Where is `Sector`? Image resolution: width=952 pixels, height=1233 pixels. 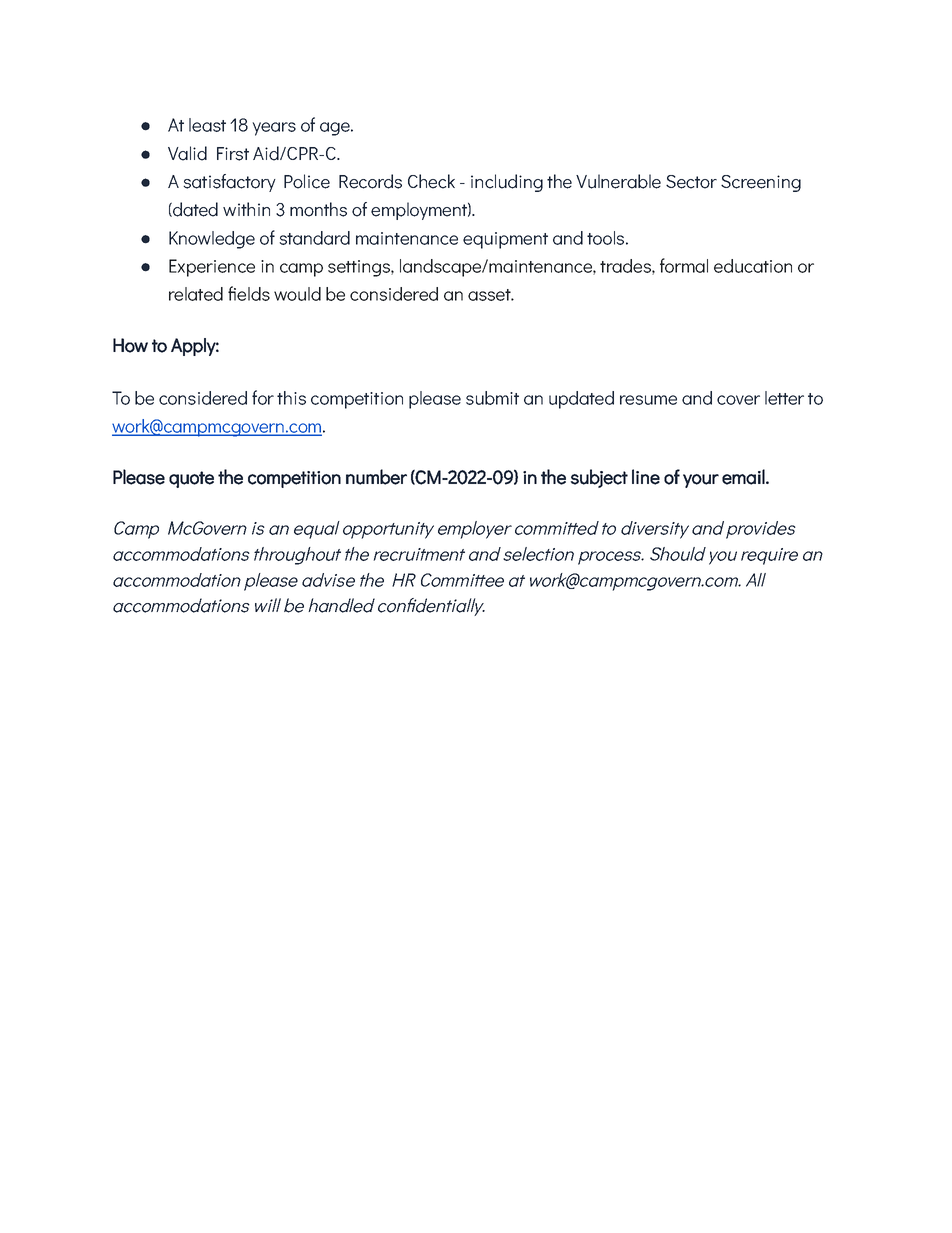 Sector is located at coordinates (691, 182).
